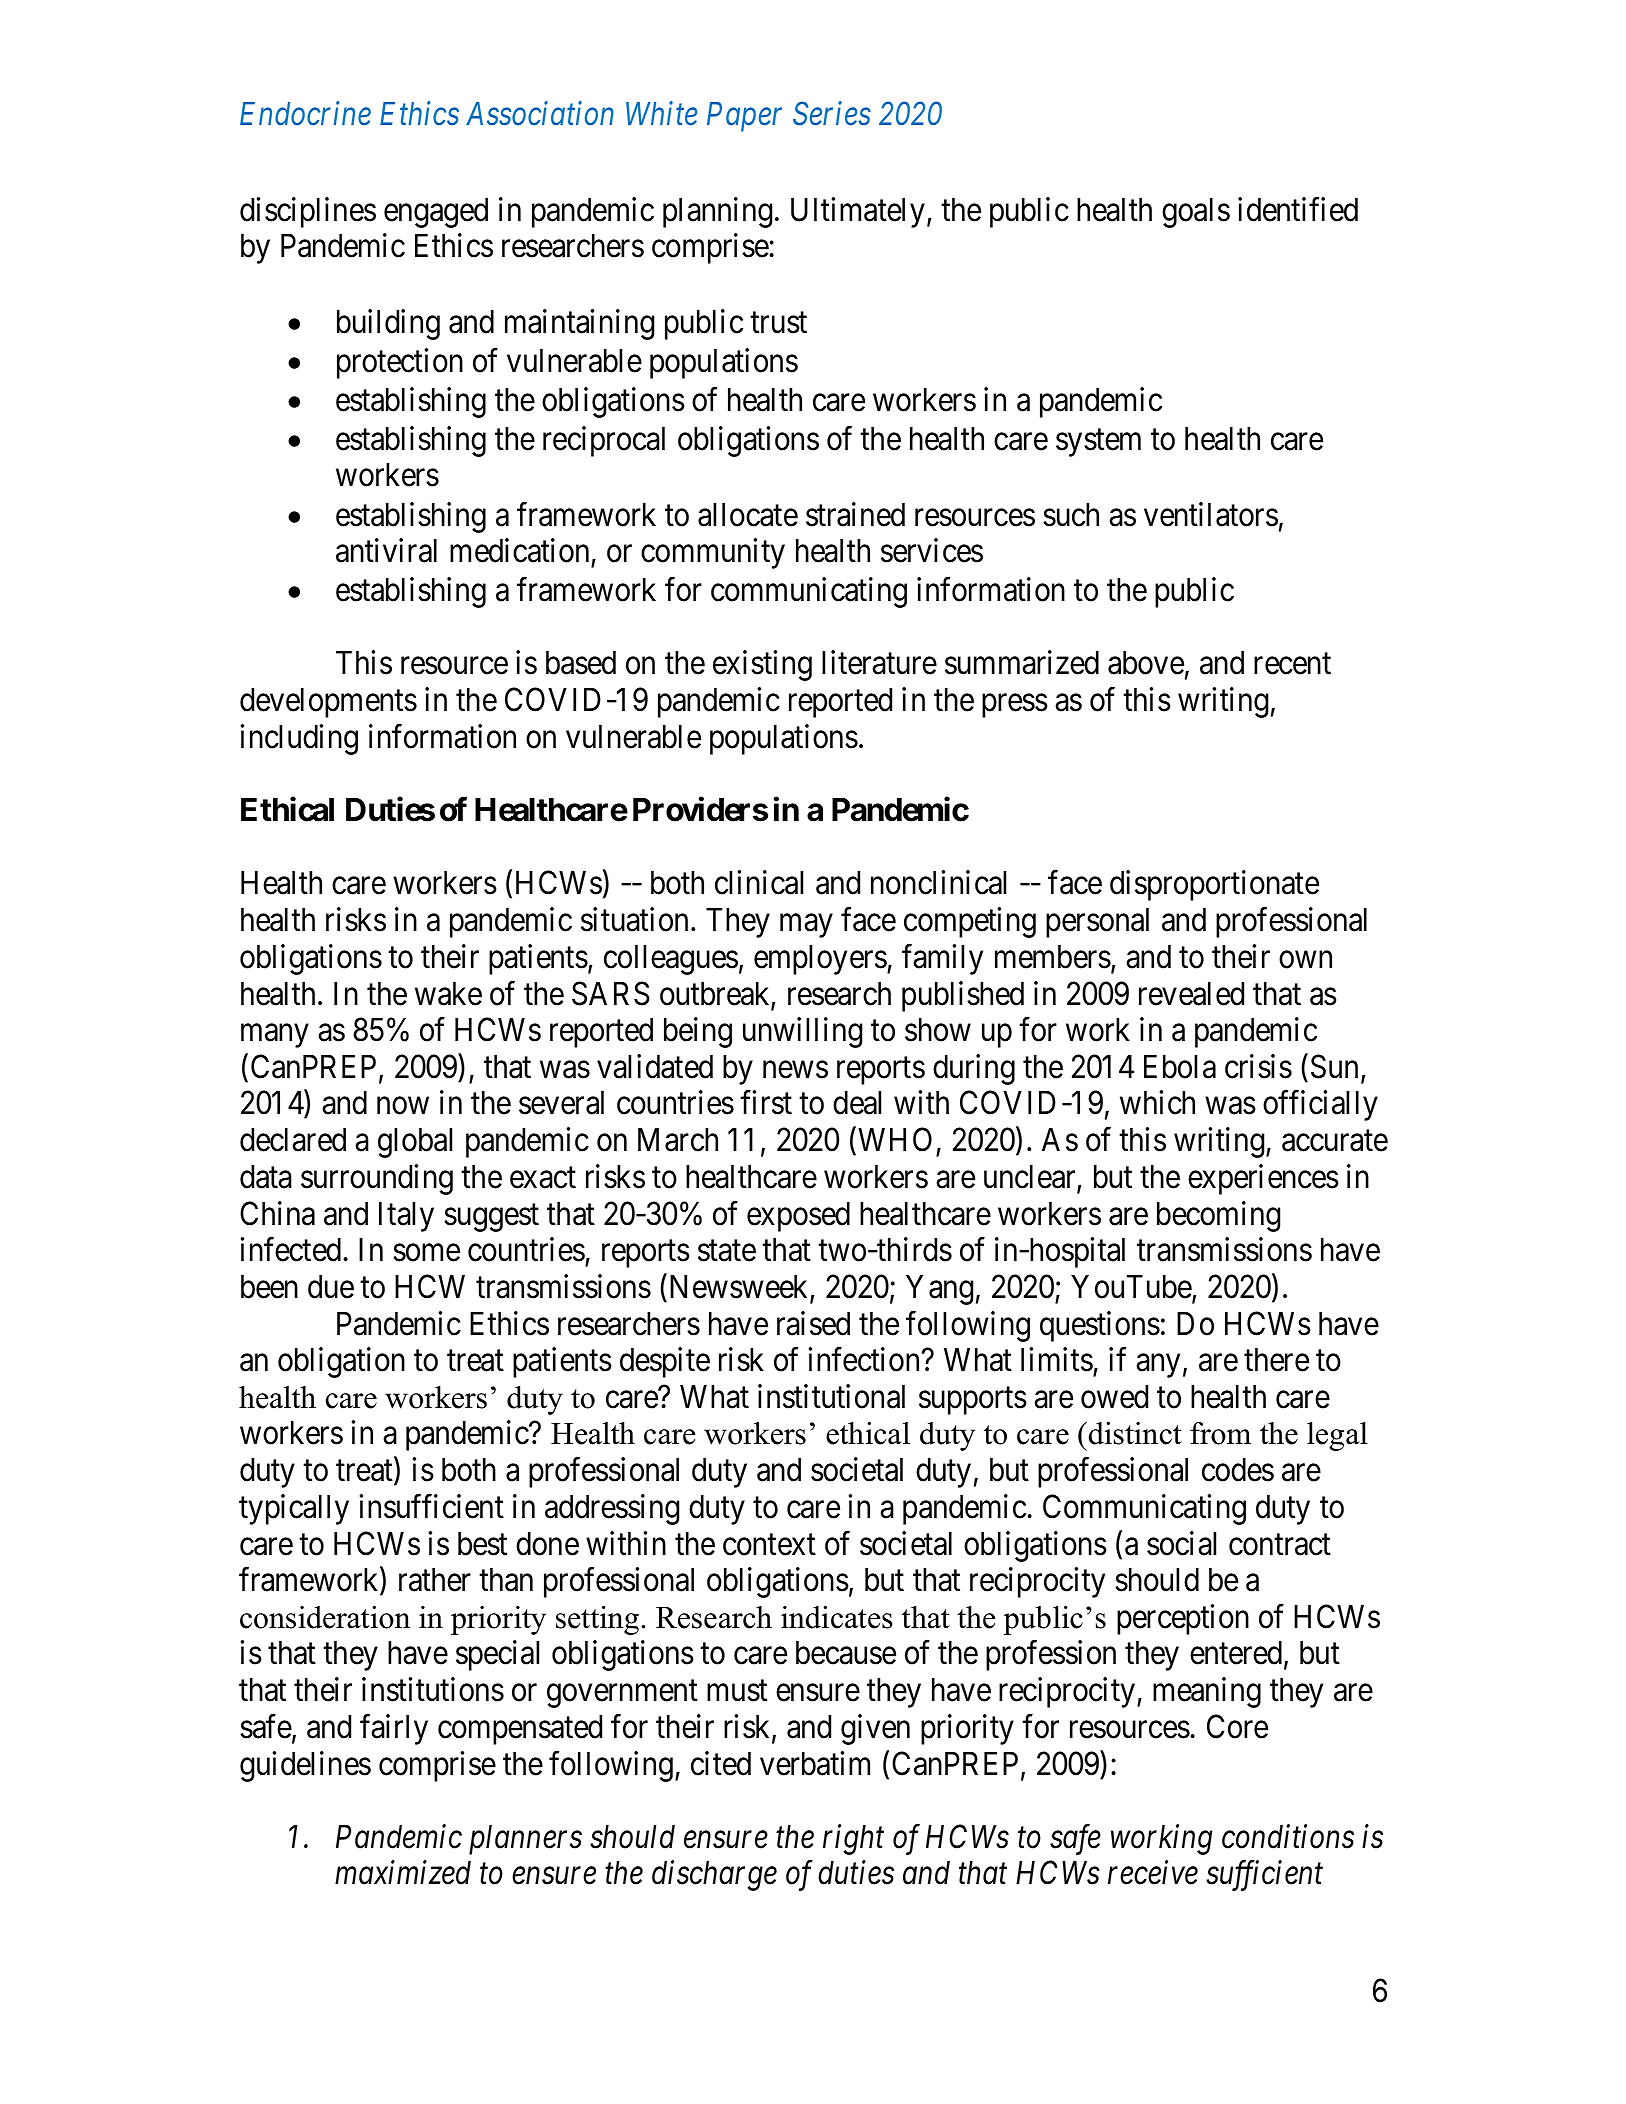 The image size is (1626, 2104). What do you see at coordinates (1196, 213) in the image?
I see `goals` at bounding box center [1196, 213].
